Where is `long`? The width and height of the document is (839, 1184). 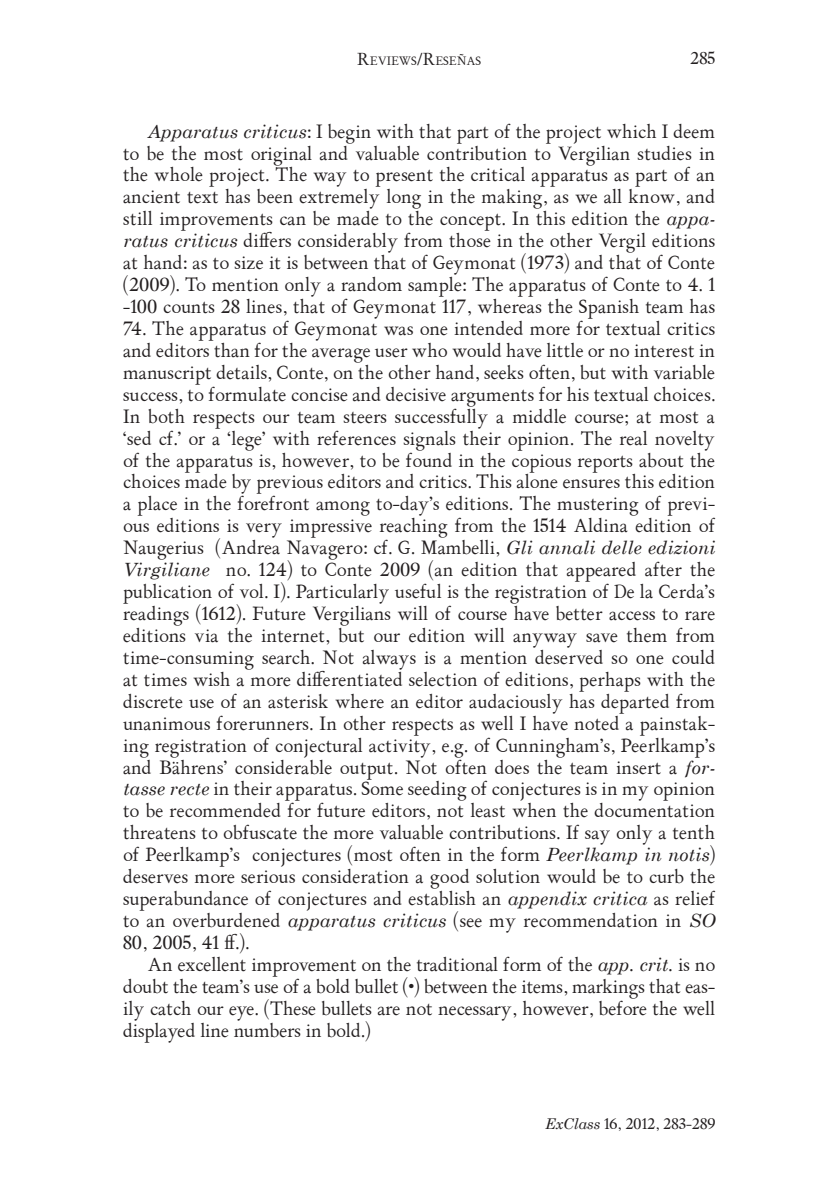 long is located at coordinates (404, 200).
